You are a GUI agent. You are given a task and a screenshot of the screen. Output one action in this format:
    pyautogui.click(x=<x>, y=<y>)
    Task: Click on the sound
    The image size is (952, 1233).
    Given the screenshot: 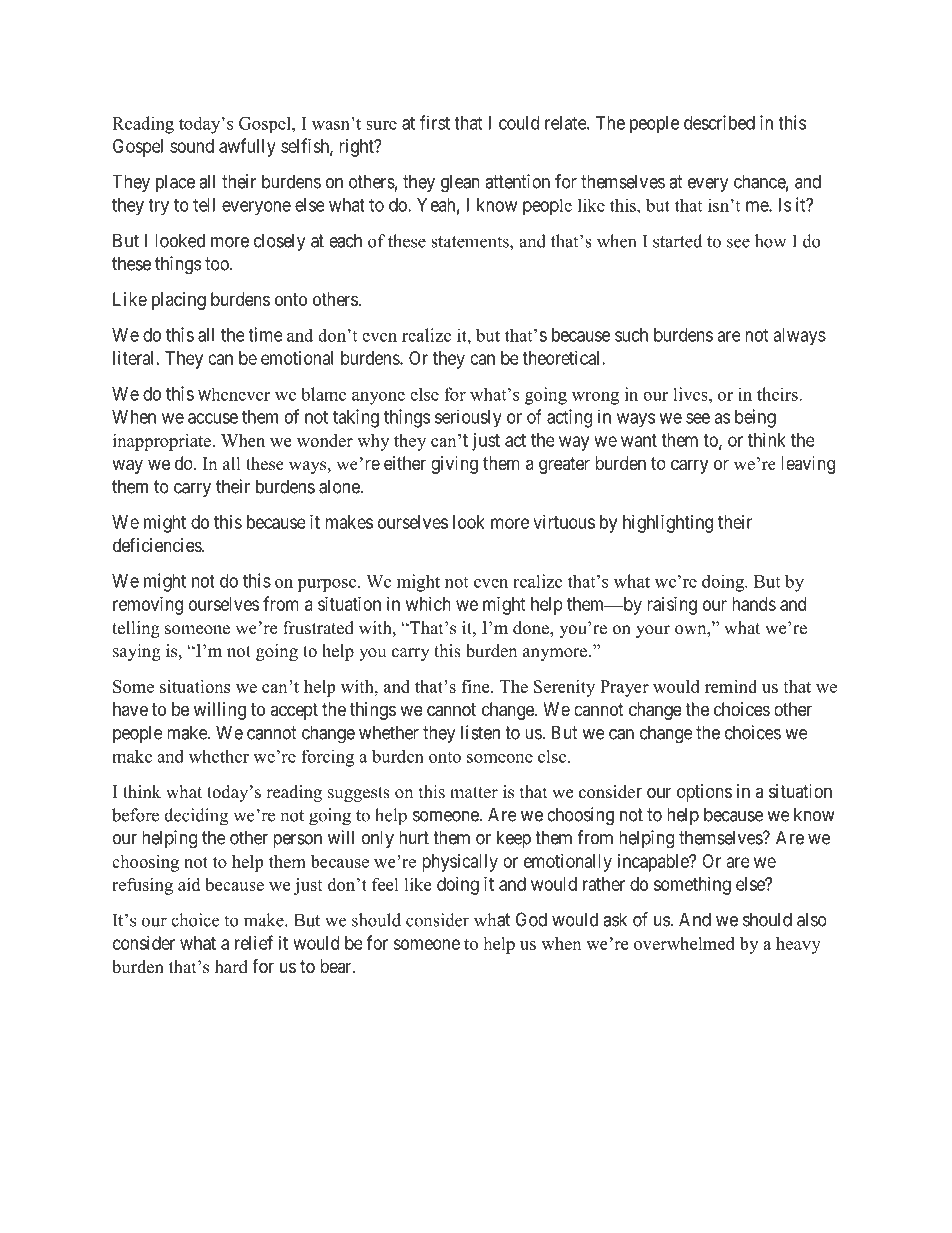 What is the action you would take?
    pyautogui.click(x=192, y=146)
